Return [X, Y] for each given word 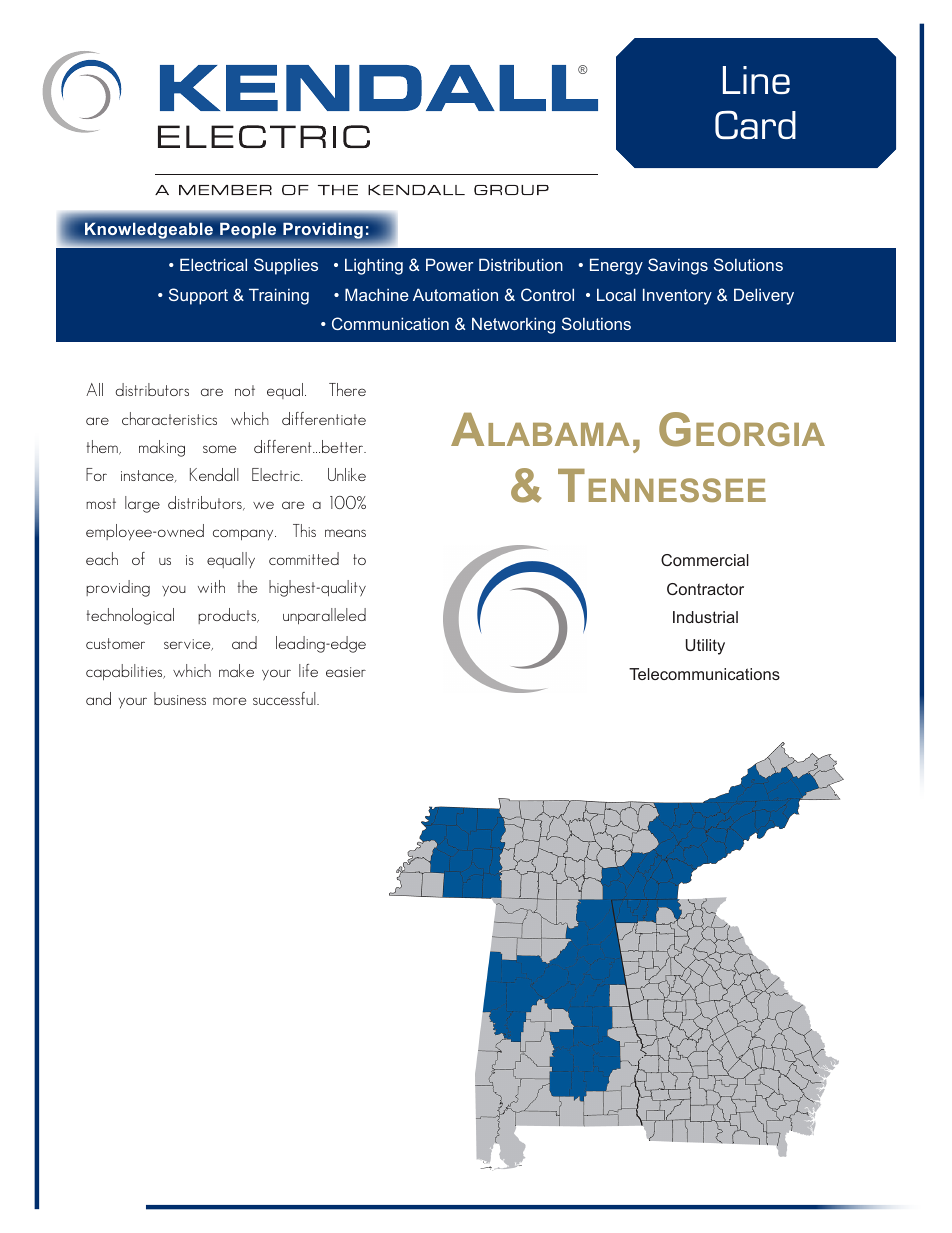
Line [756, 80]
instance [148, 476]
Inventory [677, 296]
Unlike [347, 474]
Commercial [705, 560]
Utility [705, 647]
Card [755, 124]
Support [198, 296]
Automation [455, 294]
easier [346, 672]
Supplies [286, 266]
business [180, 698]
